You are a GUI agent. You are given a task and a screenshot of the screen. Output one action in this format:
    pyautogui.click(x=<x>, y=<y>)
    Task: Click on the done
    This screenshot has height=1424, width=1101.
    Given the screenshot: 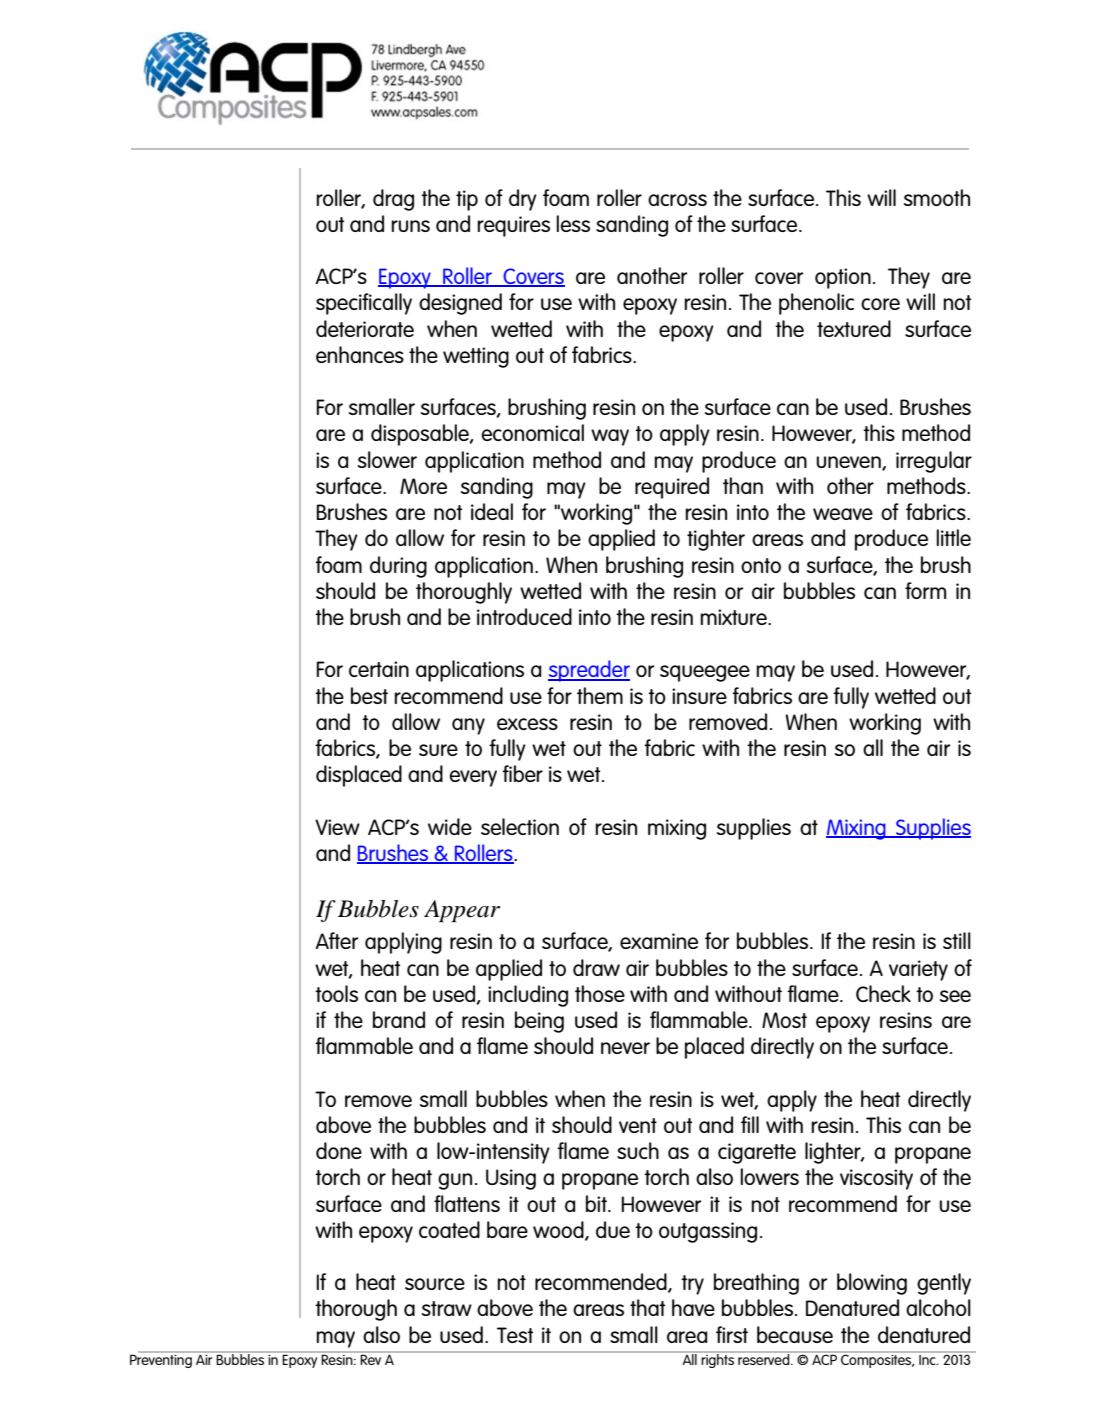 What is the action you would take?
    pyautogui.click(x=339, y=1150)
